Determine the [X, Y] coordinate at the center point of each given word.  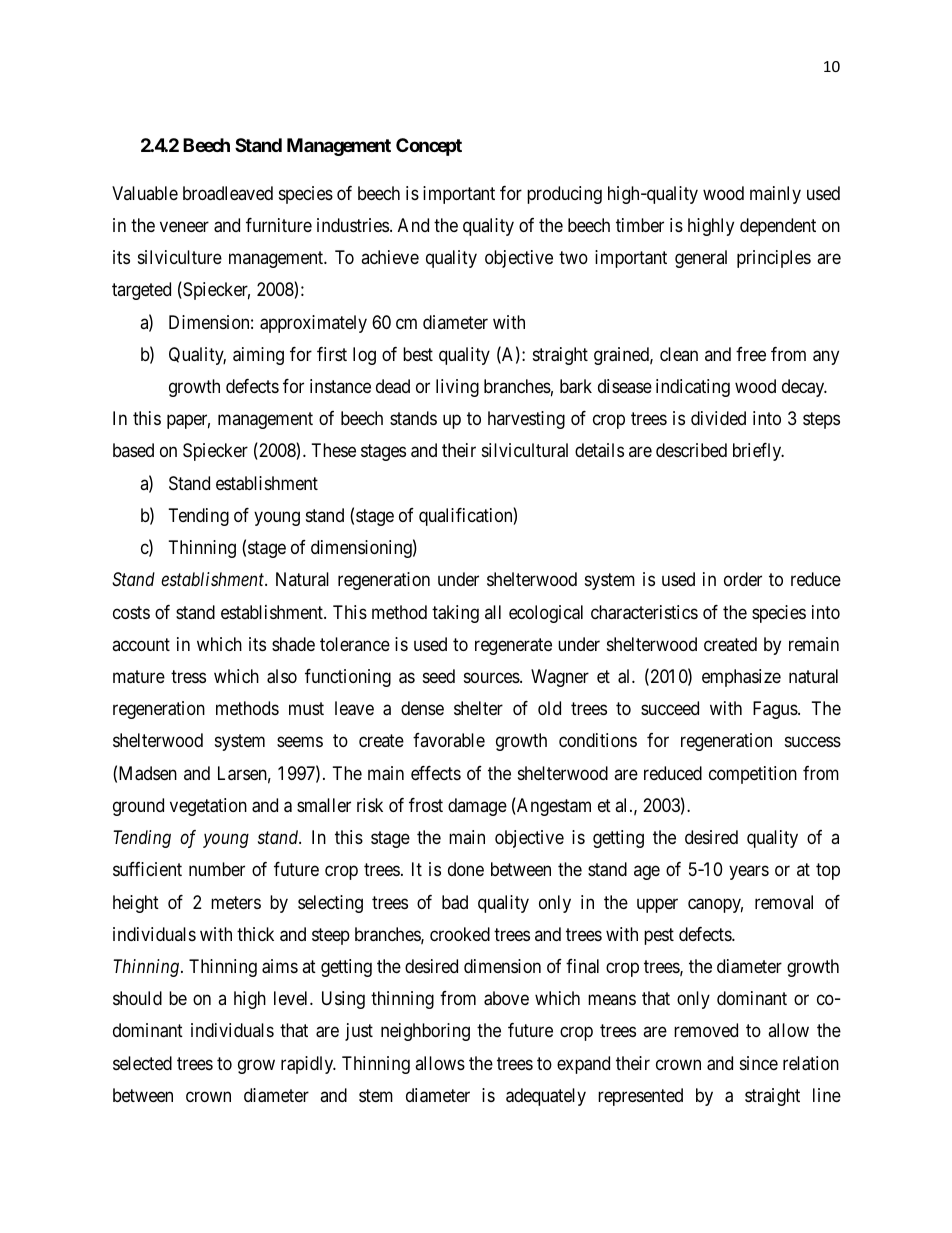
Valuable [145, 193]
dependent [778, 227]
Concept [429, 147]
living [457, 388]
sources [492, 677]
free [751, 354]
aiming [258, 356]
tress [188, 676]
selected [142, 1063]
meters [236, 902]
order [743, 579]
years [749, 873]
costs [131, 612]
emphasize [741, 678]
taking [455, 614]
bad [455, 902]
